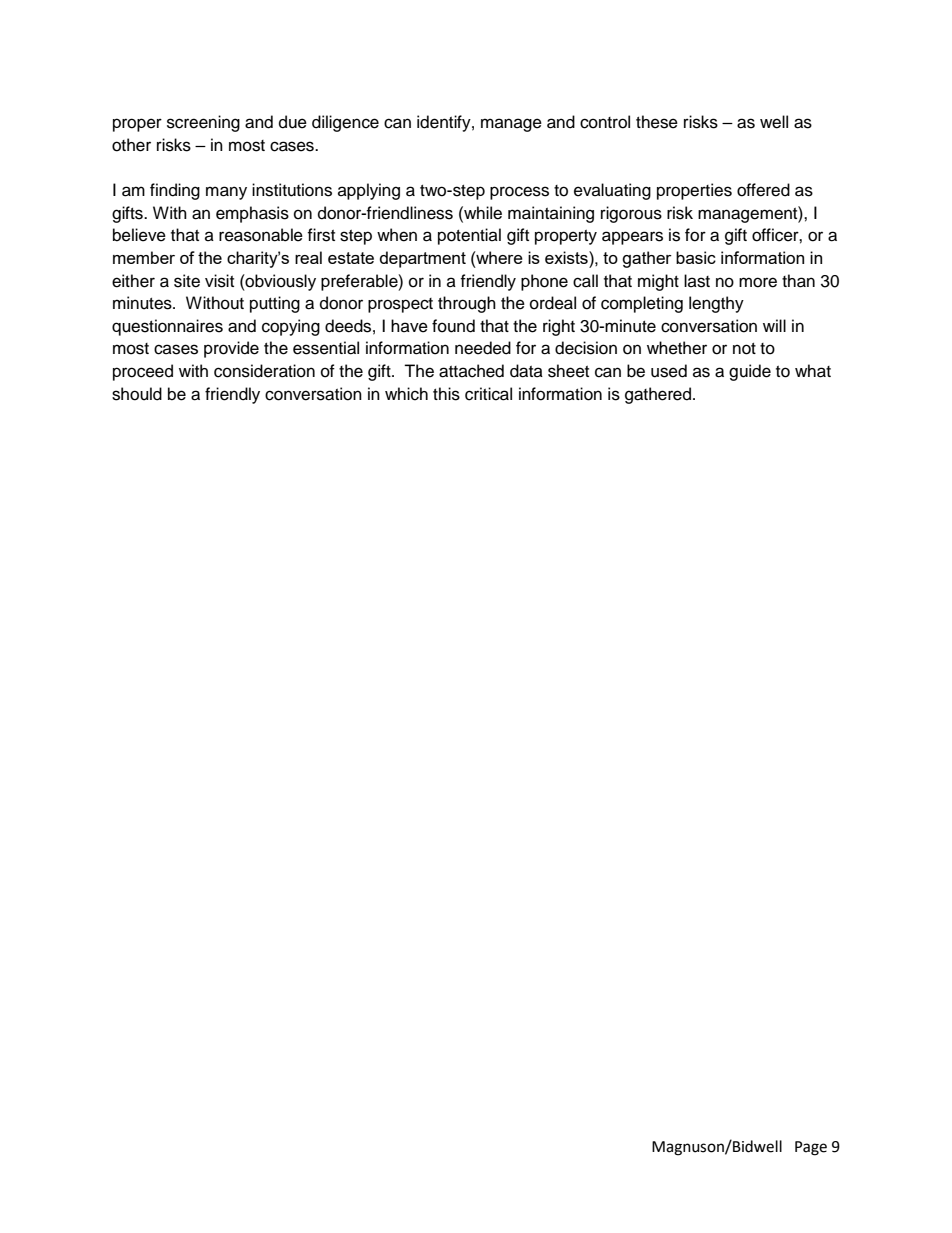 This screenshot has height=1233, width=952. Describe the element at coordinates (446, 394) in the screenshot. I see `this` at that location.
